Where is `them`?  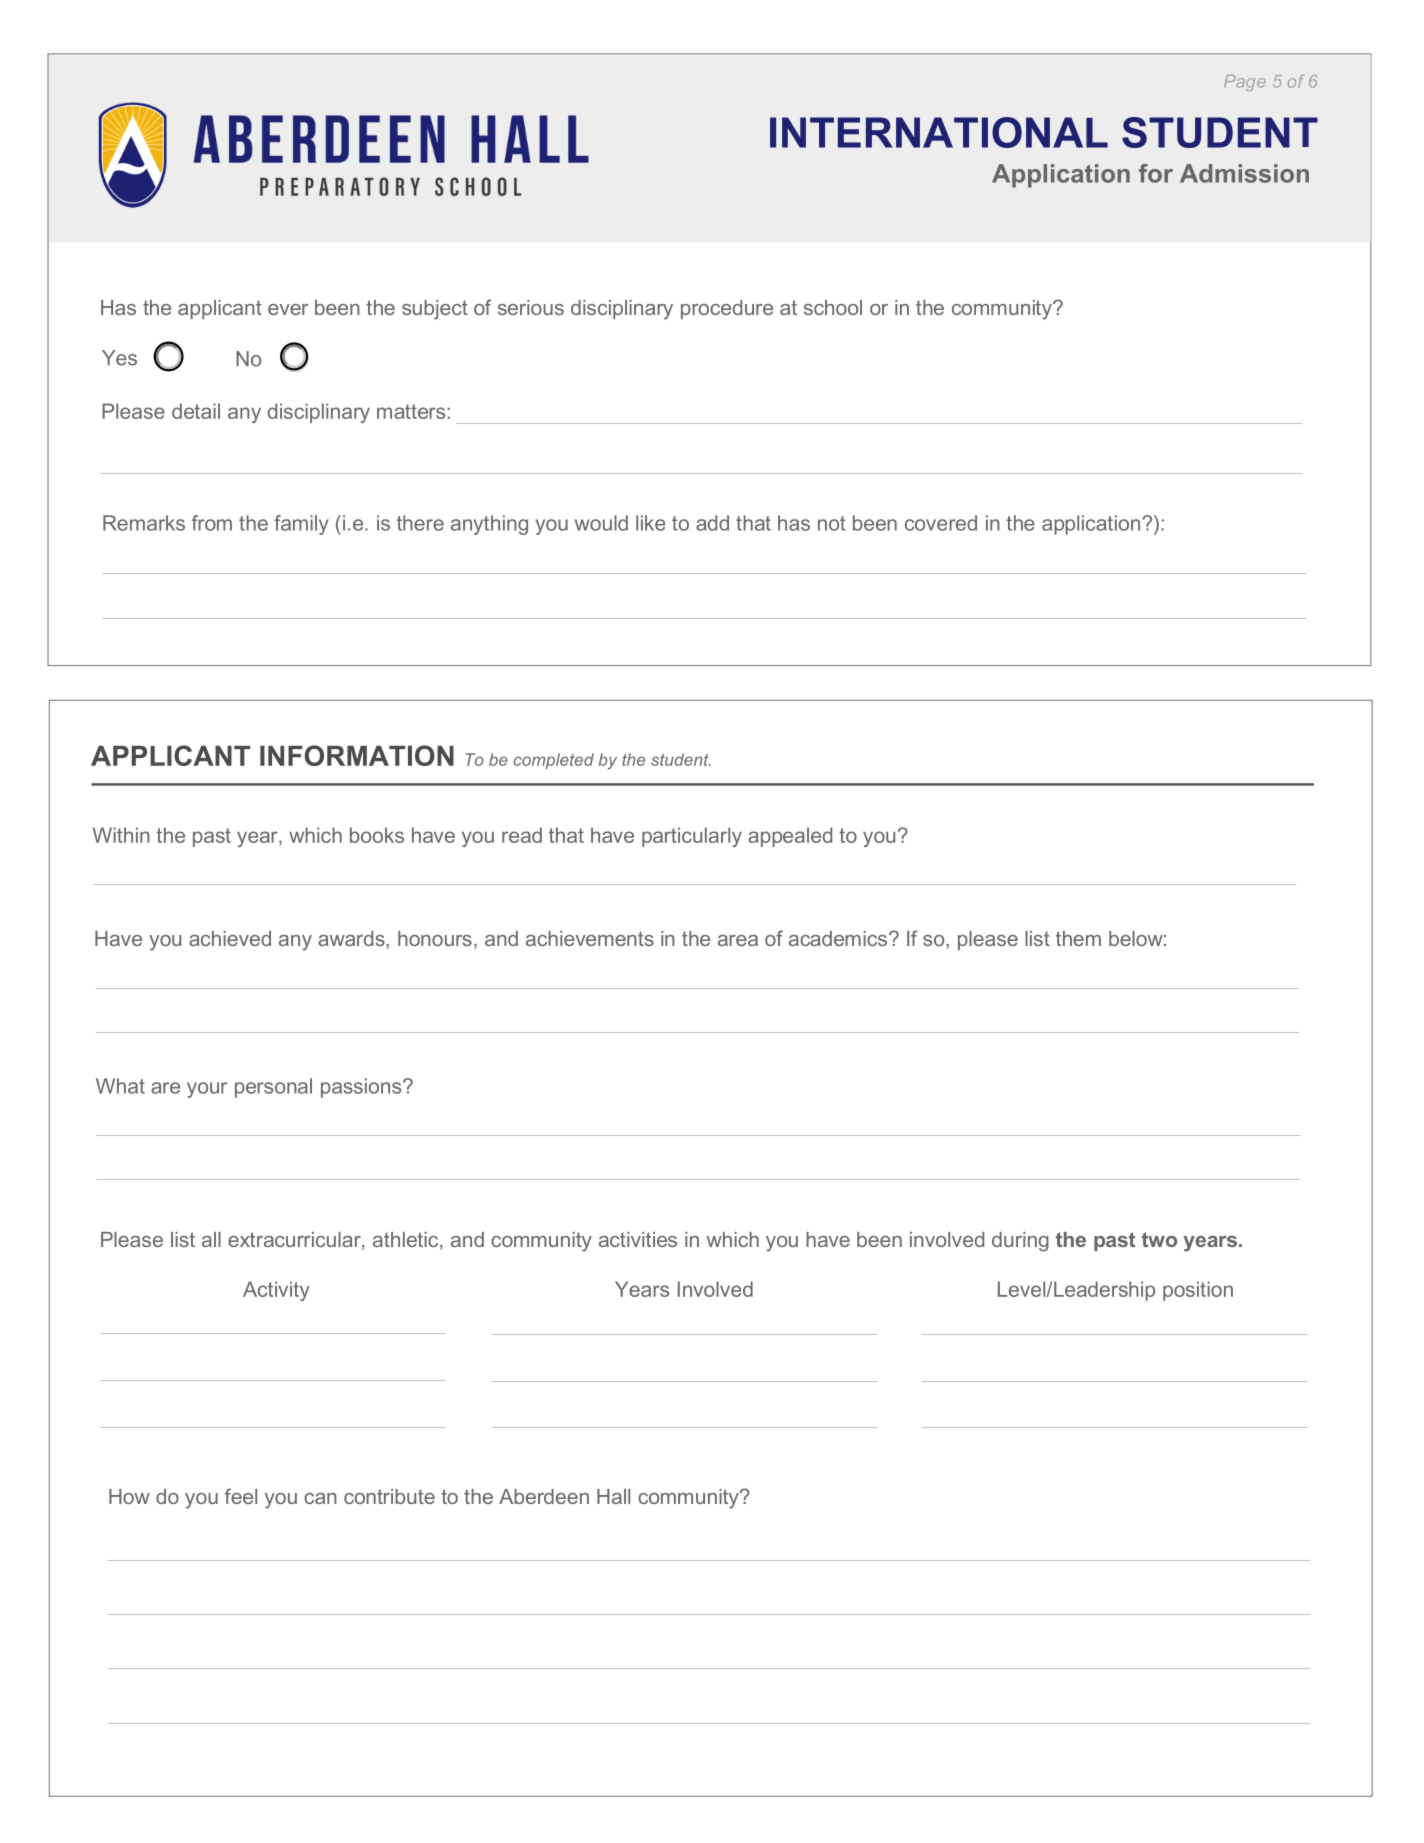
them is located at coordinates (1078, 938).
